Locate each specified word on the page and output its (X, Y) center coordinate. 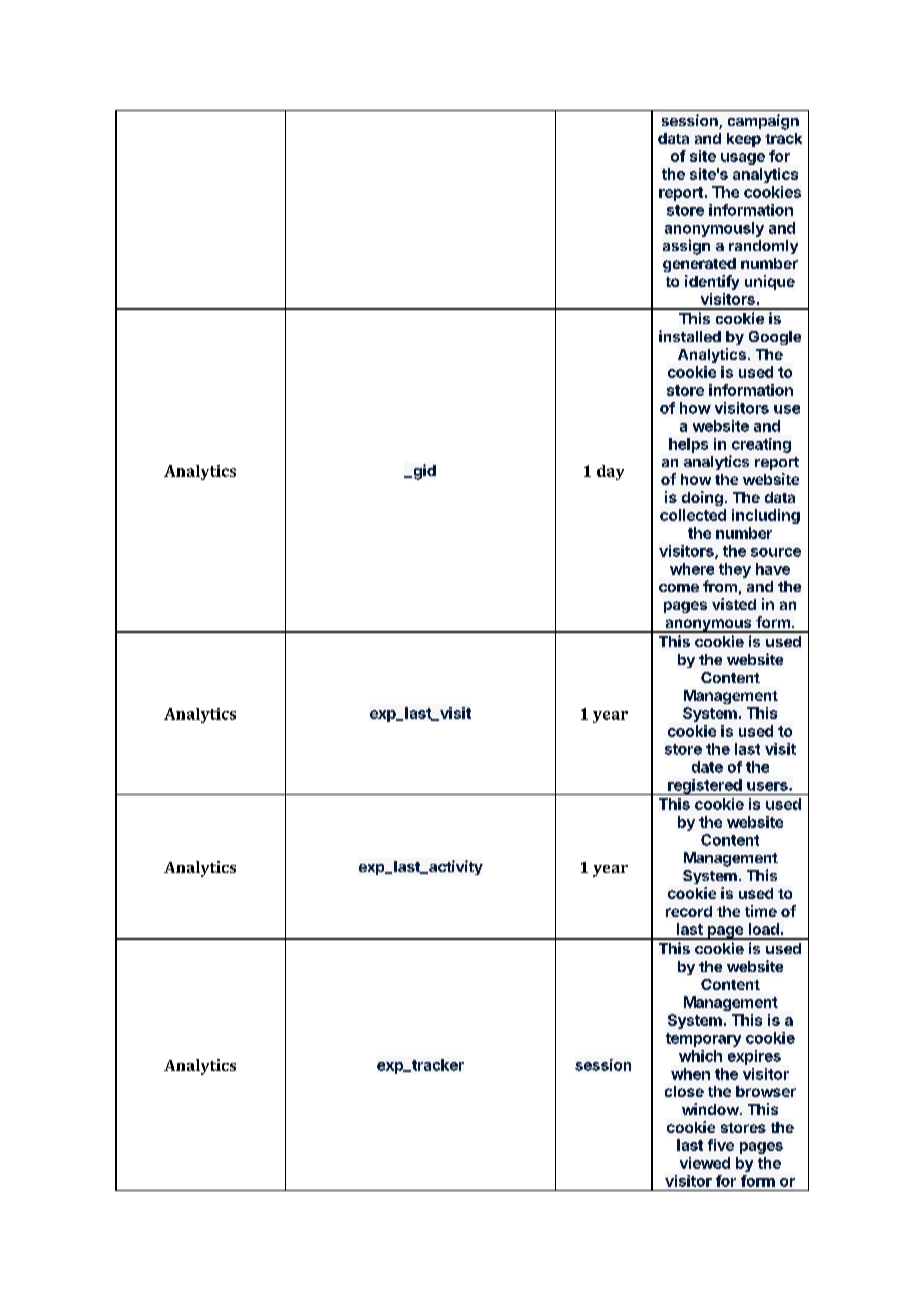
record (689, 911)
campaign (763, 122)
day (610, 472)
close (684, 1091)
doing (702, 498)
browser (766, 1091)
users (768, 786)
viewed (705, 1163)
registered (705, 787)
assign (686, 247)
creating (761, 445)
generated (699, 265)
